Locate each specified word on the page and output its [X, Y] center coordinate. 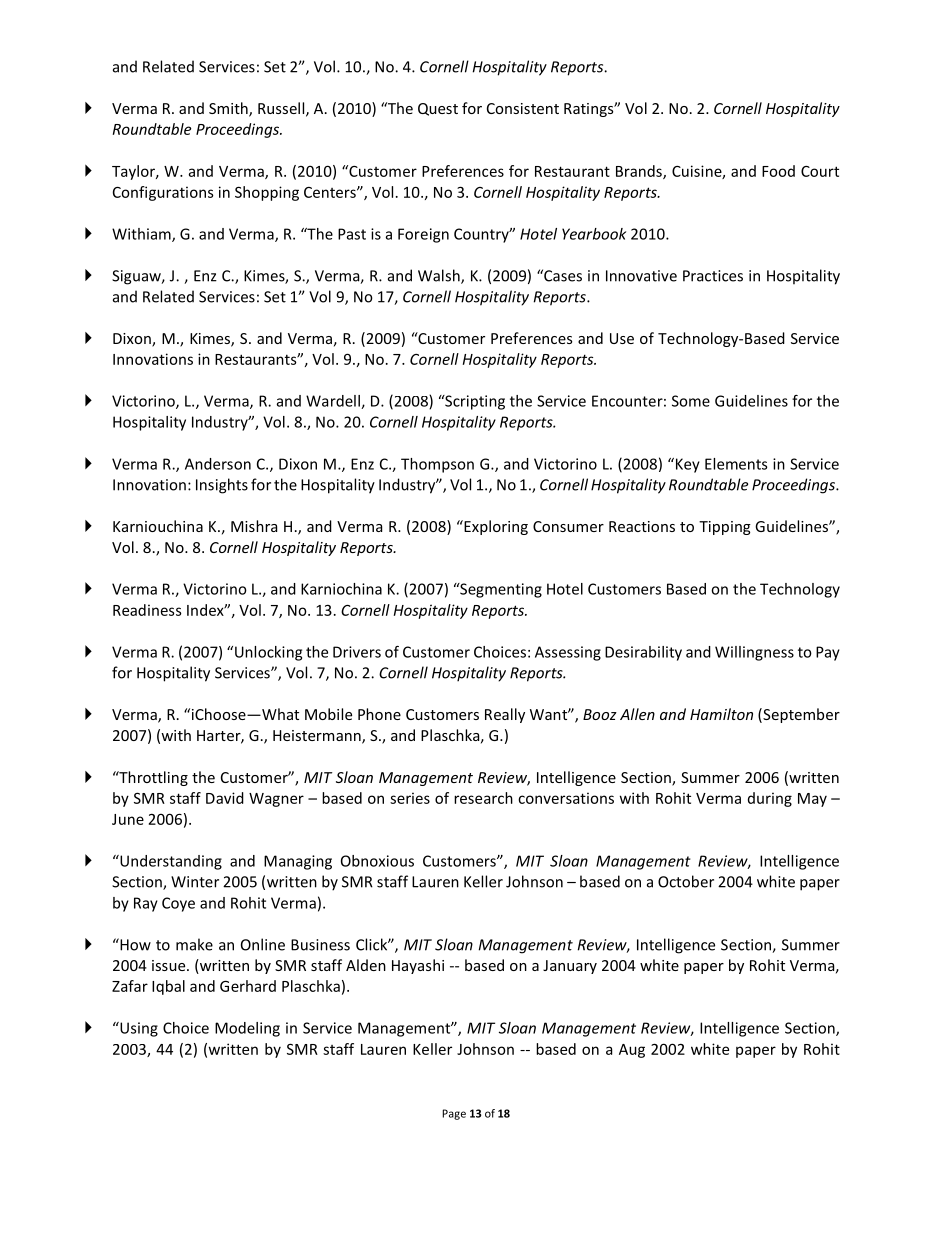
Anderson [218, 464]
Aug [632, 1051]
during [770, 799]
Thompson [437, 465]
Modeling [247, 1029]
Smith [229, 109]
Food [778, 171]
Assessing [568, 653]
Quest [438, 109]
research [483, 798]
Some [691, 401]
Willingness [754, 653]
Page [454, 1114]
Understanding [170, 862]
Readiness [147, 610]
